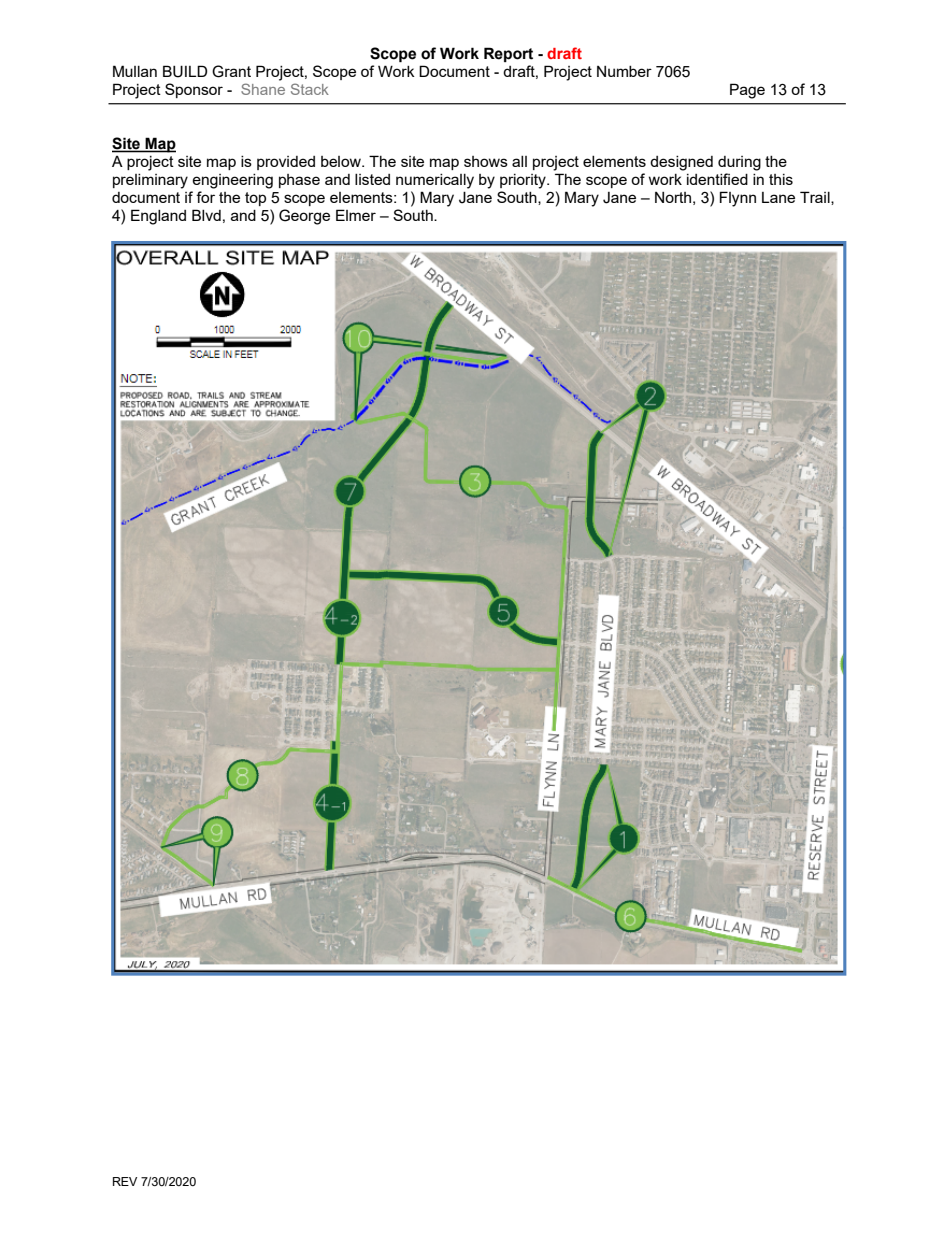 The image size is (952, 1233). Describe the element at coordinates (194, 90) in the document. I see `Sponsor` at that location.
